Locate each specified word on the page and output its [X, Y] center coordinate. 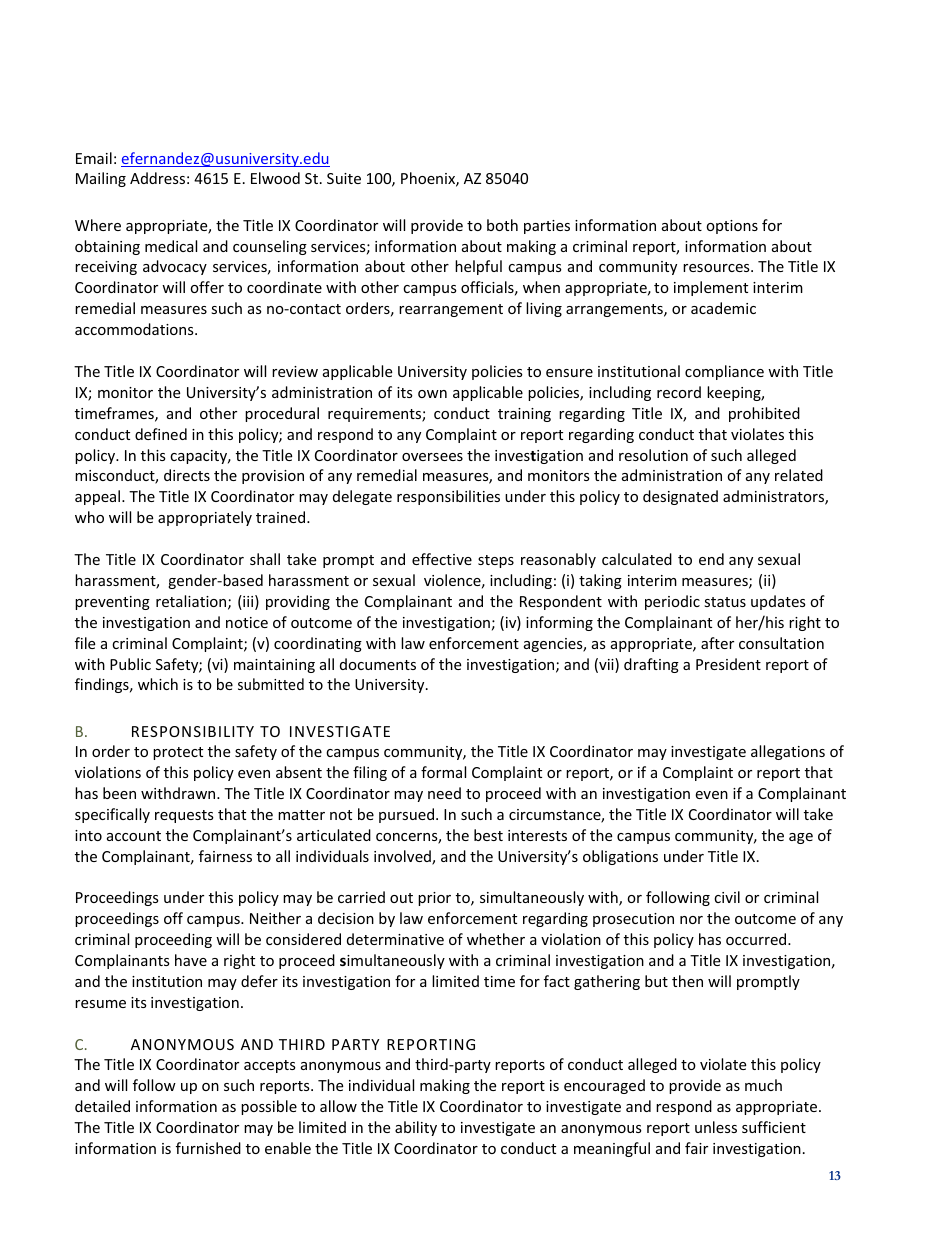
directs [187, 475]
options [732, 227]
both [502, 225]
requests [184, 816]
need [444, 793]
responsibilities [448, 497]
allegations [788, 752]
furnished [208, 1148]
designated [680, 497]
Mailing [101, 179]
